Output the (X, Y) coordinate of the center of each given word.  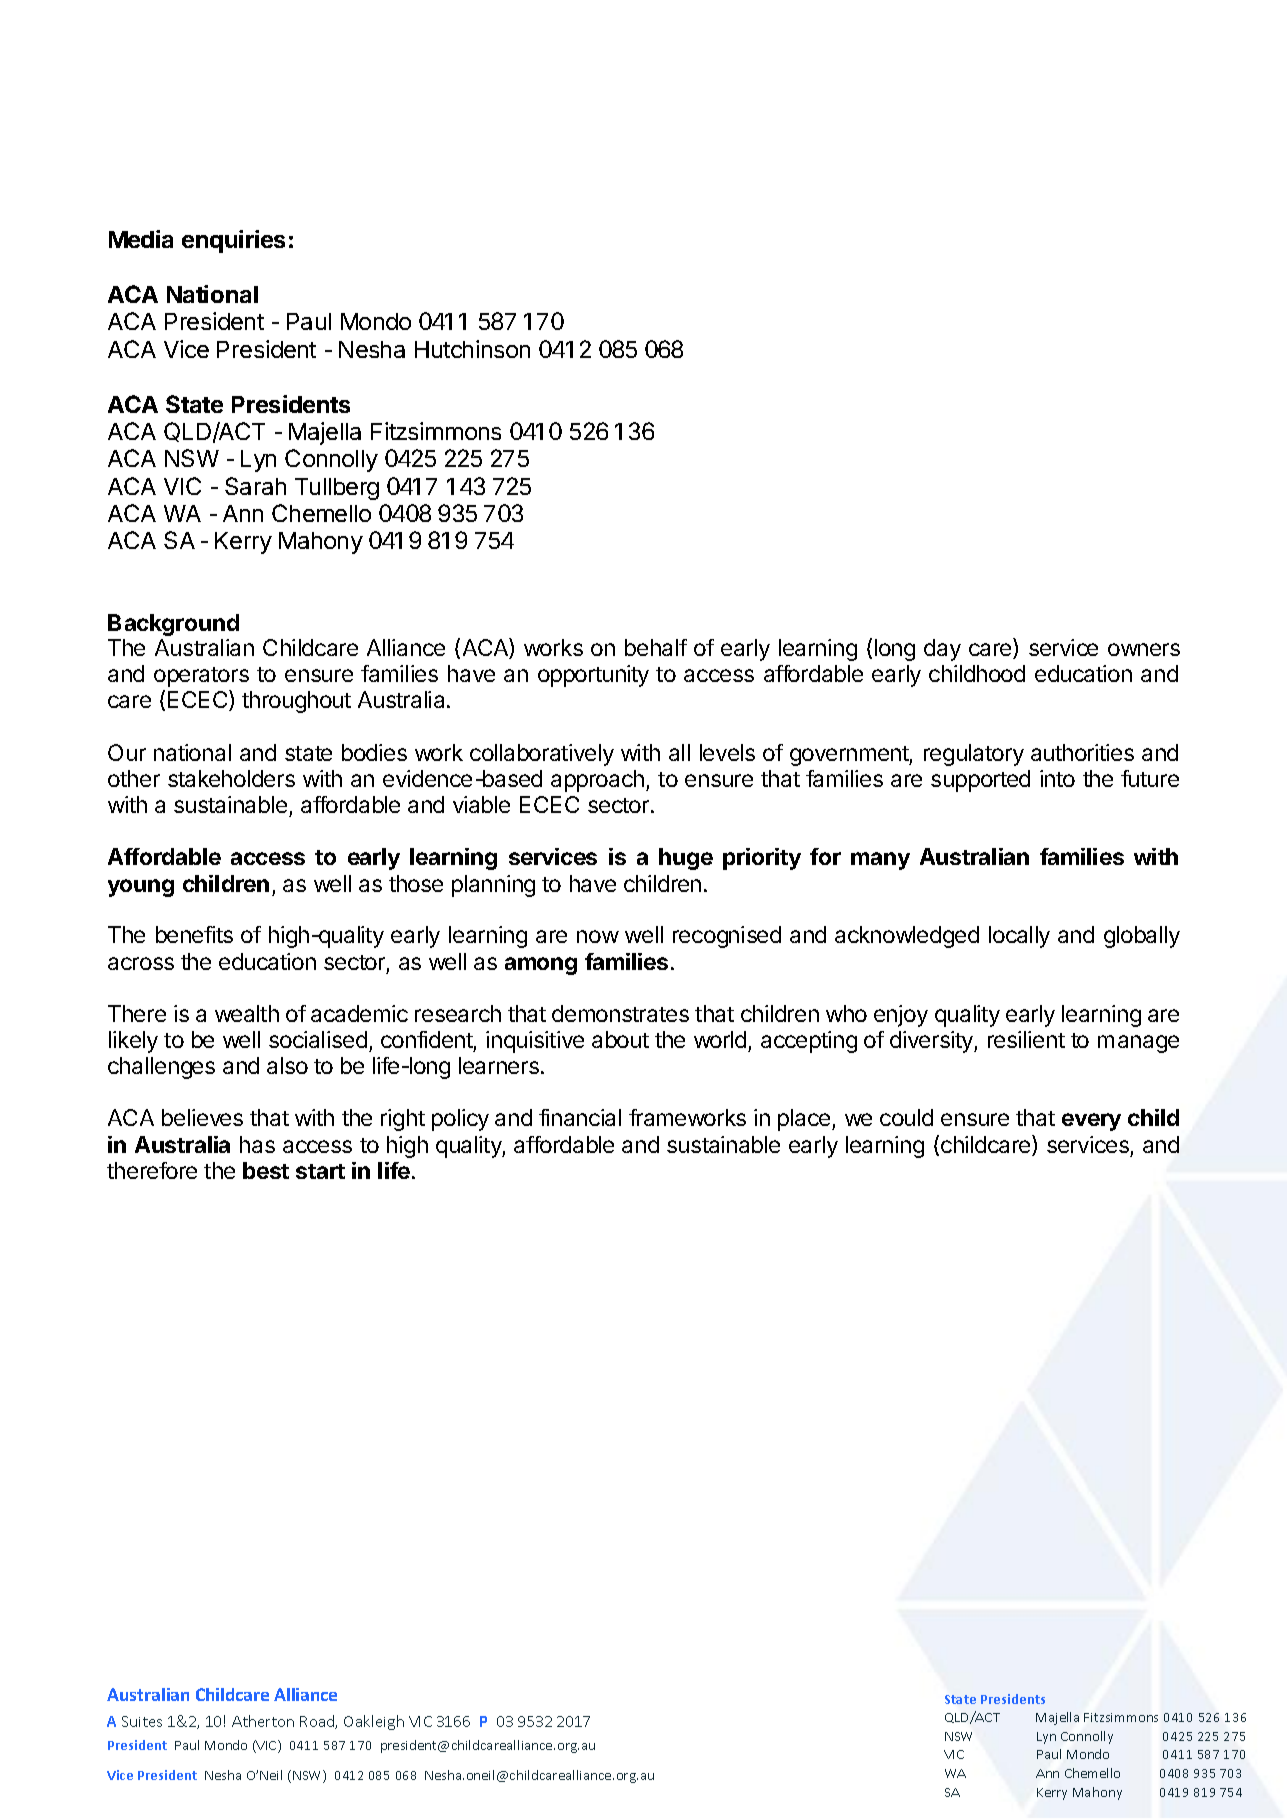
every (1091, 1122)
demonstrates (620, 1013)
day (942, 650)
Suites (142, 1721)
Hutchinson (472, 349)
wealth (247, 1013)
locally (1019, 937)
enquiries (233, 241)
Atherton (263, 1721)
